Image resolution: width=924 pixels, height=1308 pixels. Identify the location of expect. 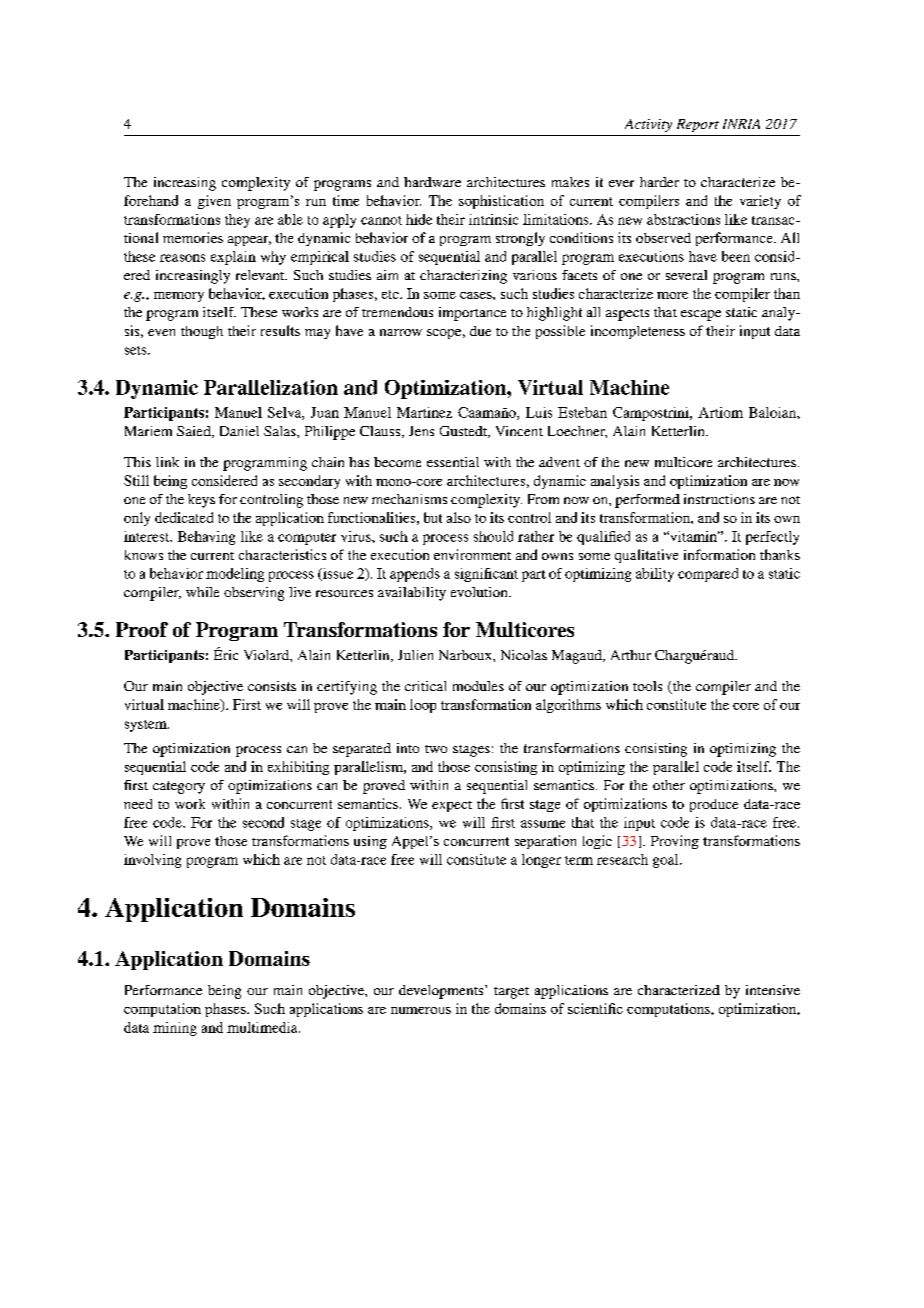
(452, 806).
